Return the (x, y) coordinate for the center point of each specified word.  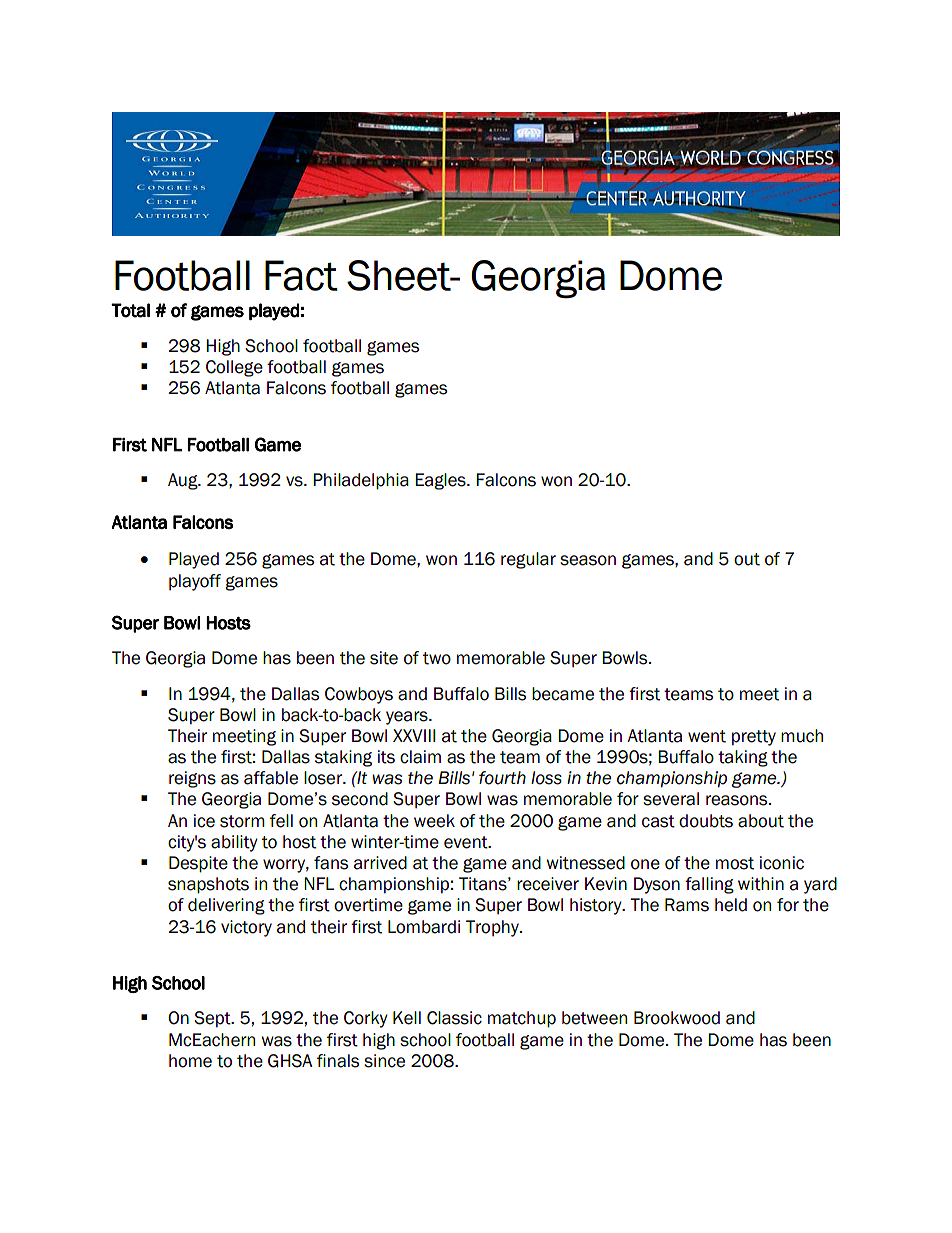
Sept (213, 1019)
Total (130, 310)
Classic (454, 1018)
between (594, 1018)
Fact (301, 275)
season (588, 560)
